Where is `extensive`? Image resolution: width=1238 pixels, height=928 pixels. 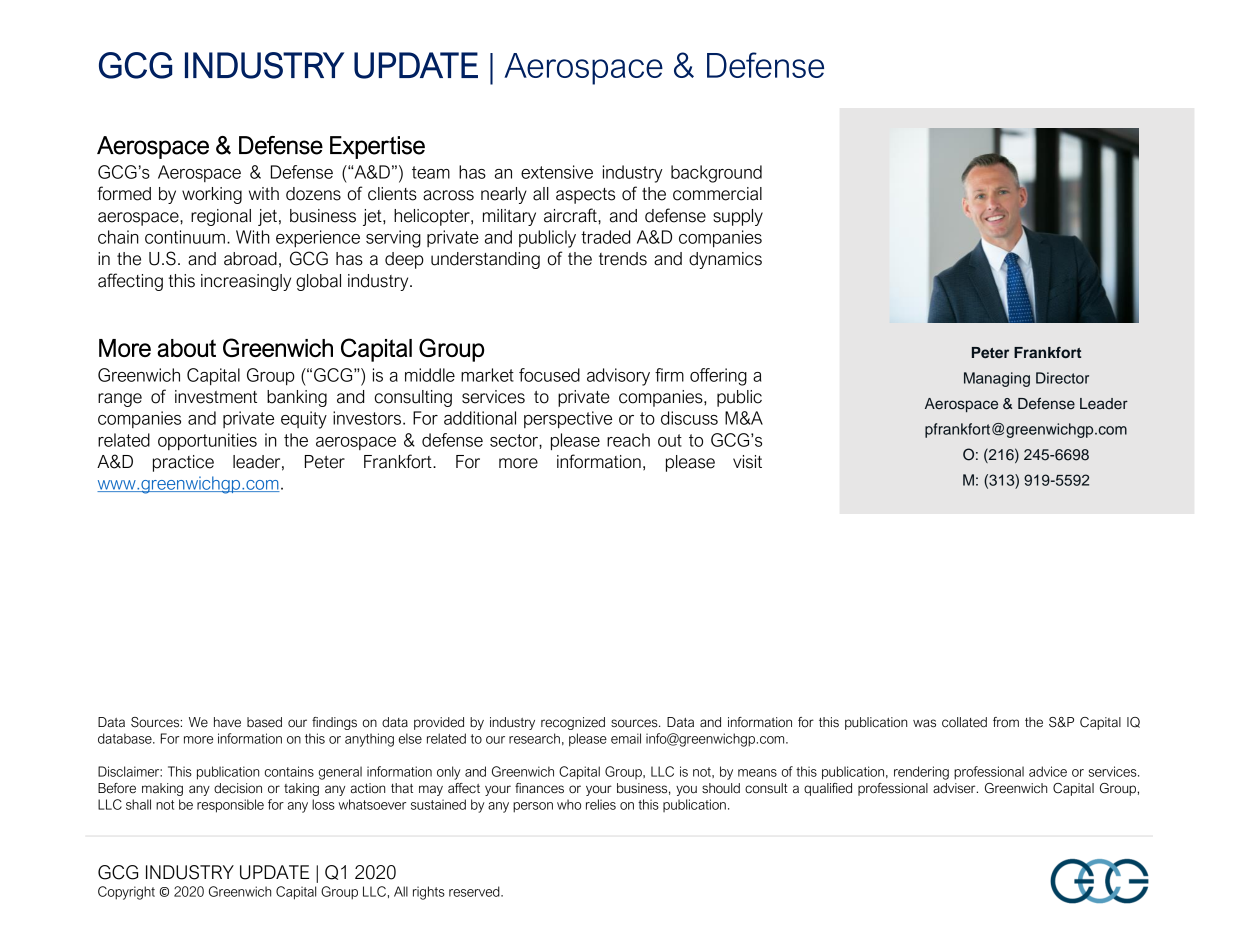 extensive is located at coordinates (557, 172).
